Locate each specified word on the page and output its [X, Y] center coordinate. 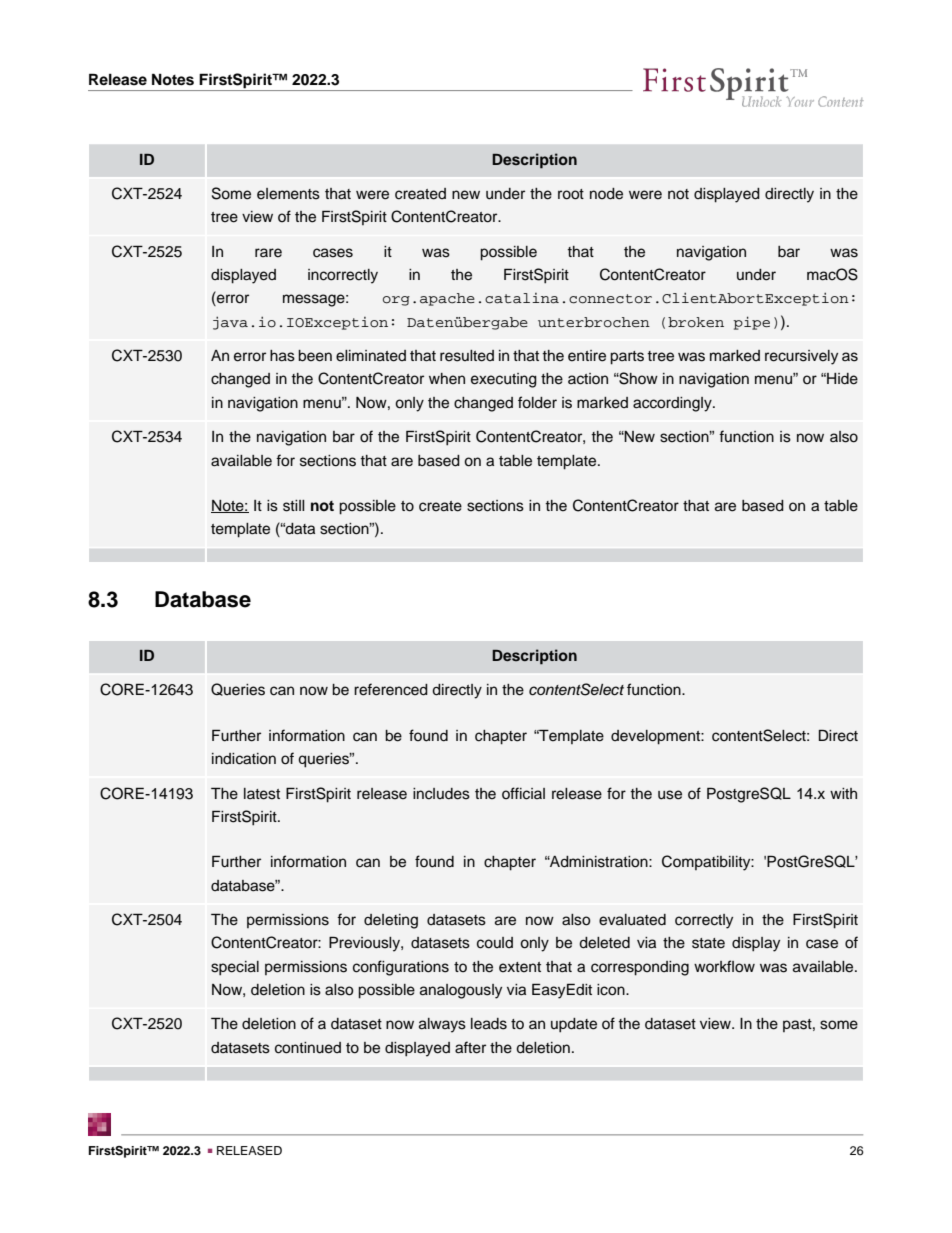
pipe [751, 323]
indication [244, 759]
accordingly [673, 404]
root [571, 194]
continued [308, 1048]
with [843, 793]
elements [288, 194]
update [574, 1025]
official [523, 793]
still [293, 506]
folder [537, 402]
